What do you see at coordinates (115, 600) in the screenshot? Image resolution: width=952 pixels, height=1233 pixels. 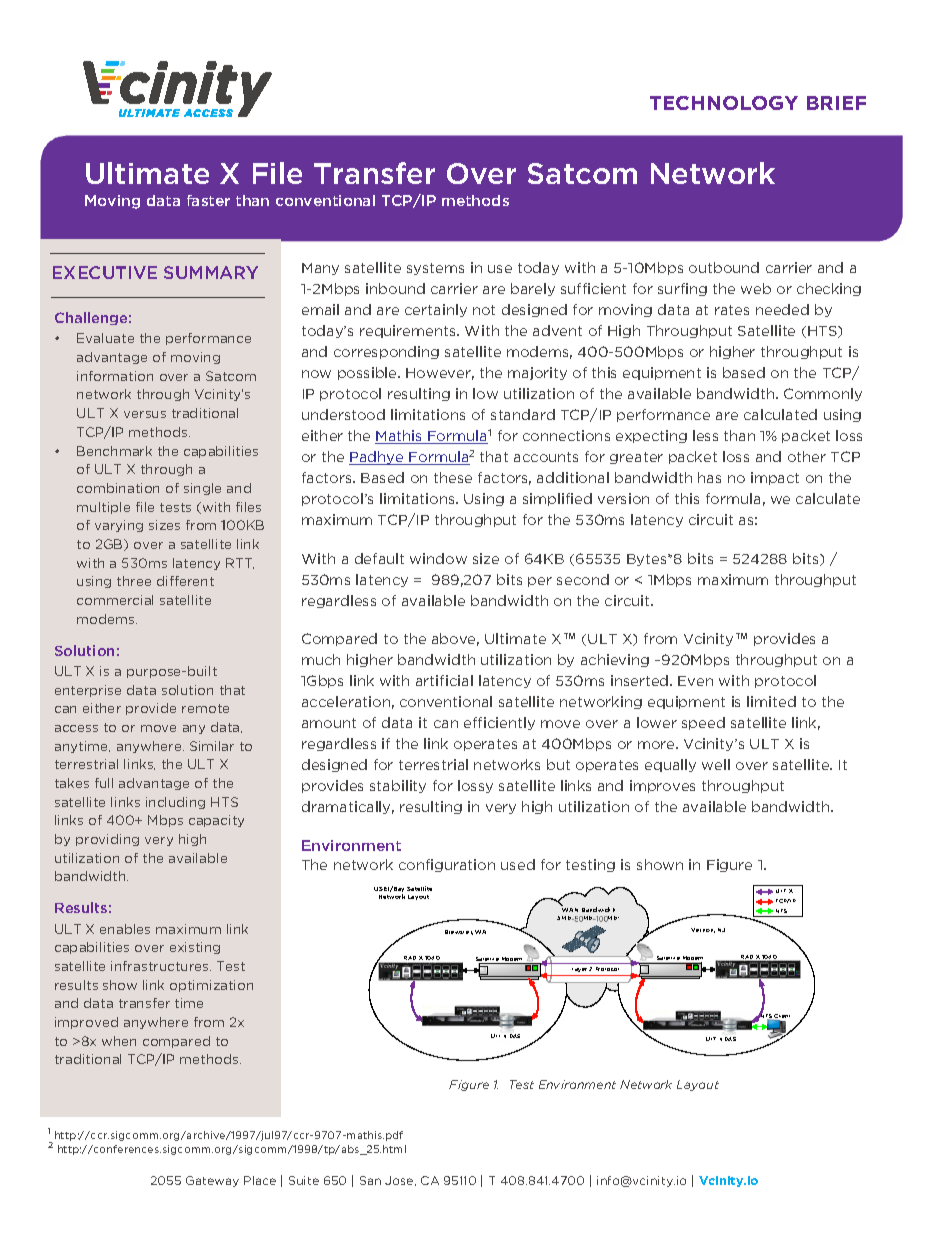 I see `commercial` at bounding box center [115, 600].
